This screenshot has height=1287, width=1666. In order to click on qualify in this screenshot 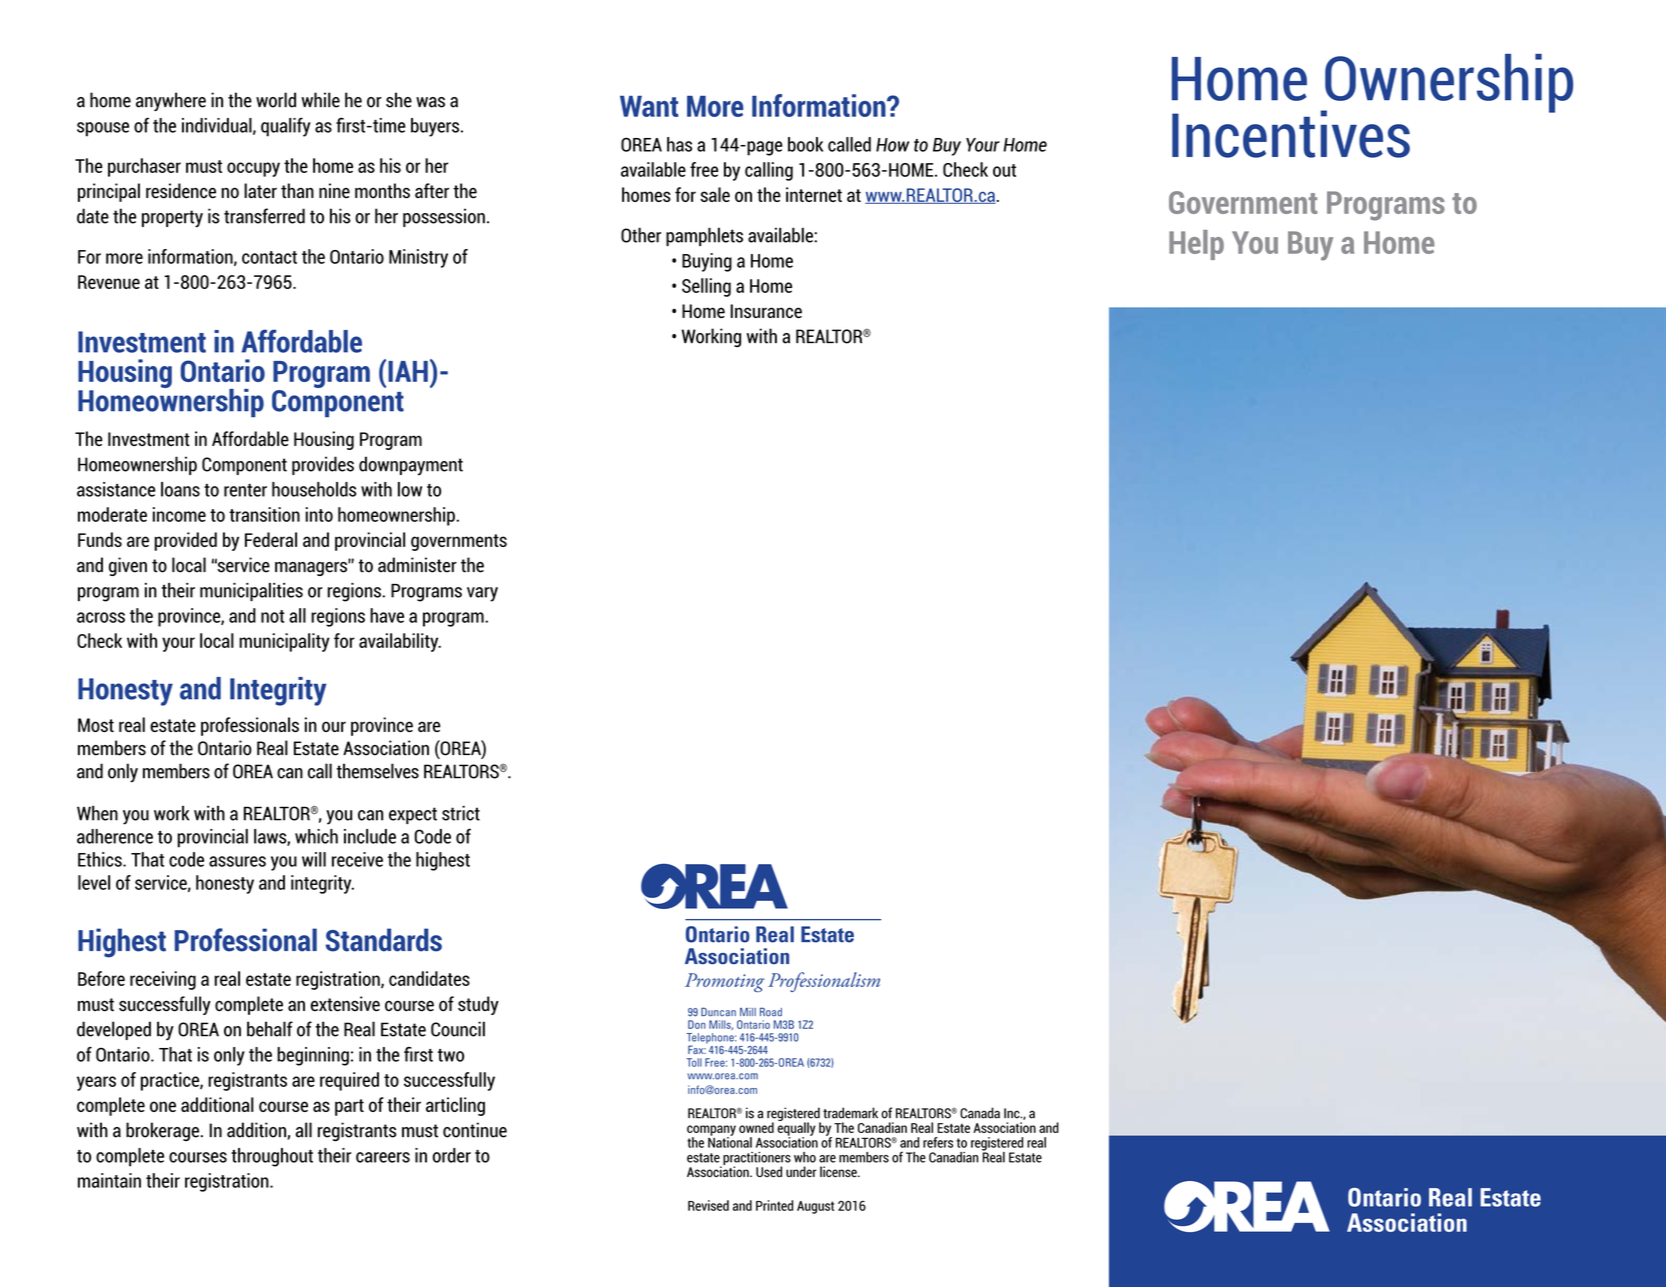, I will do `click(286, 127)`.
